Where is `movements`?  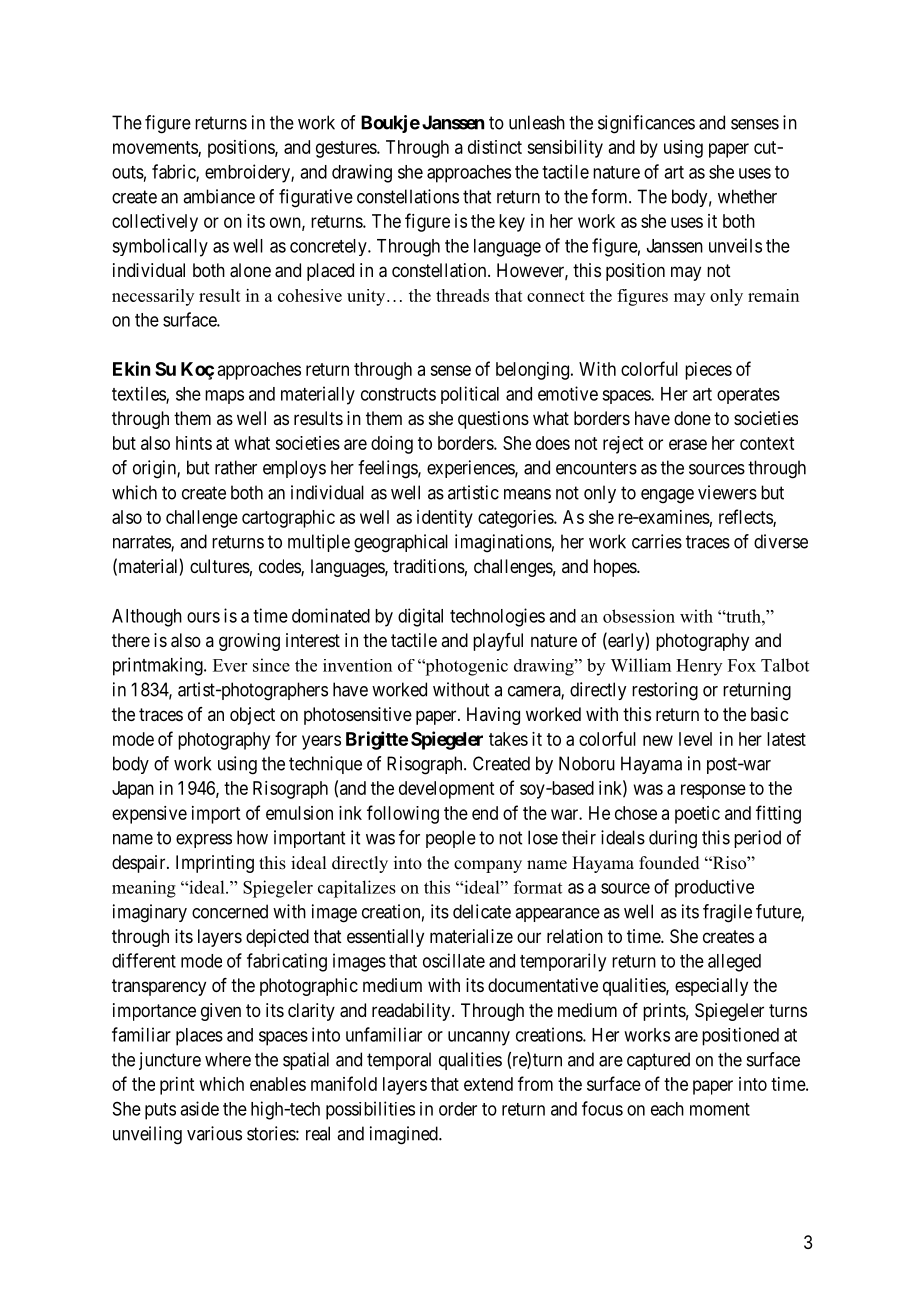
movements is located at coordinates (156, 149).
